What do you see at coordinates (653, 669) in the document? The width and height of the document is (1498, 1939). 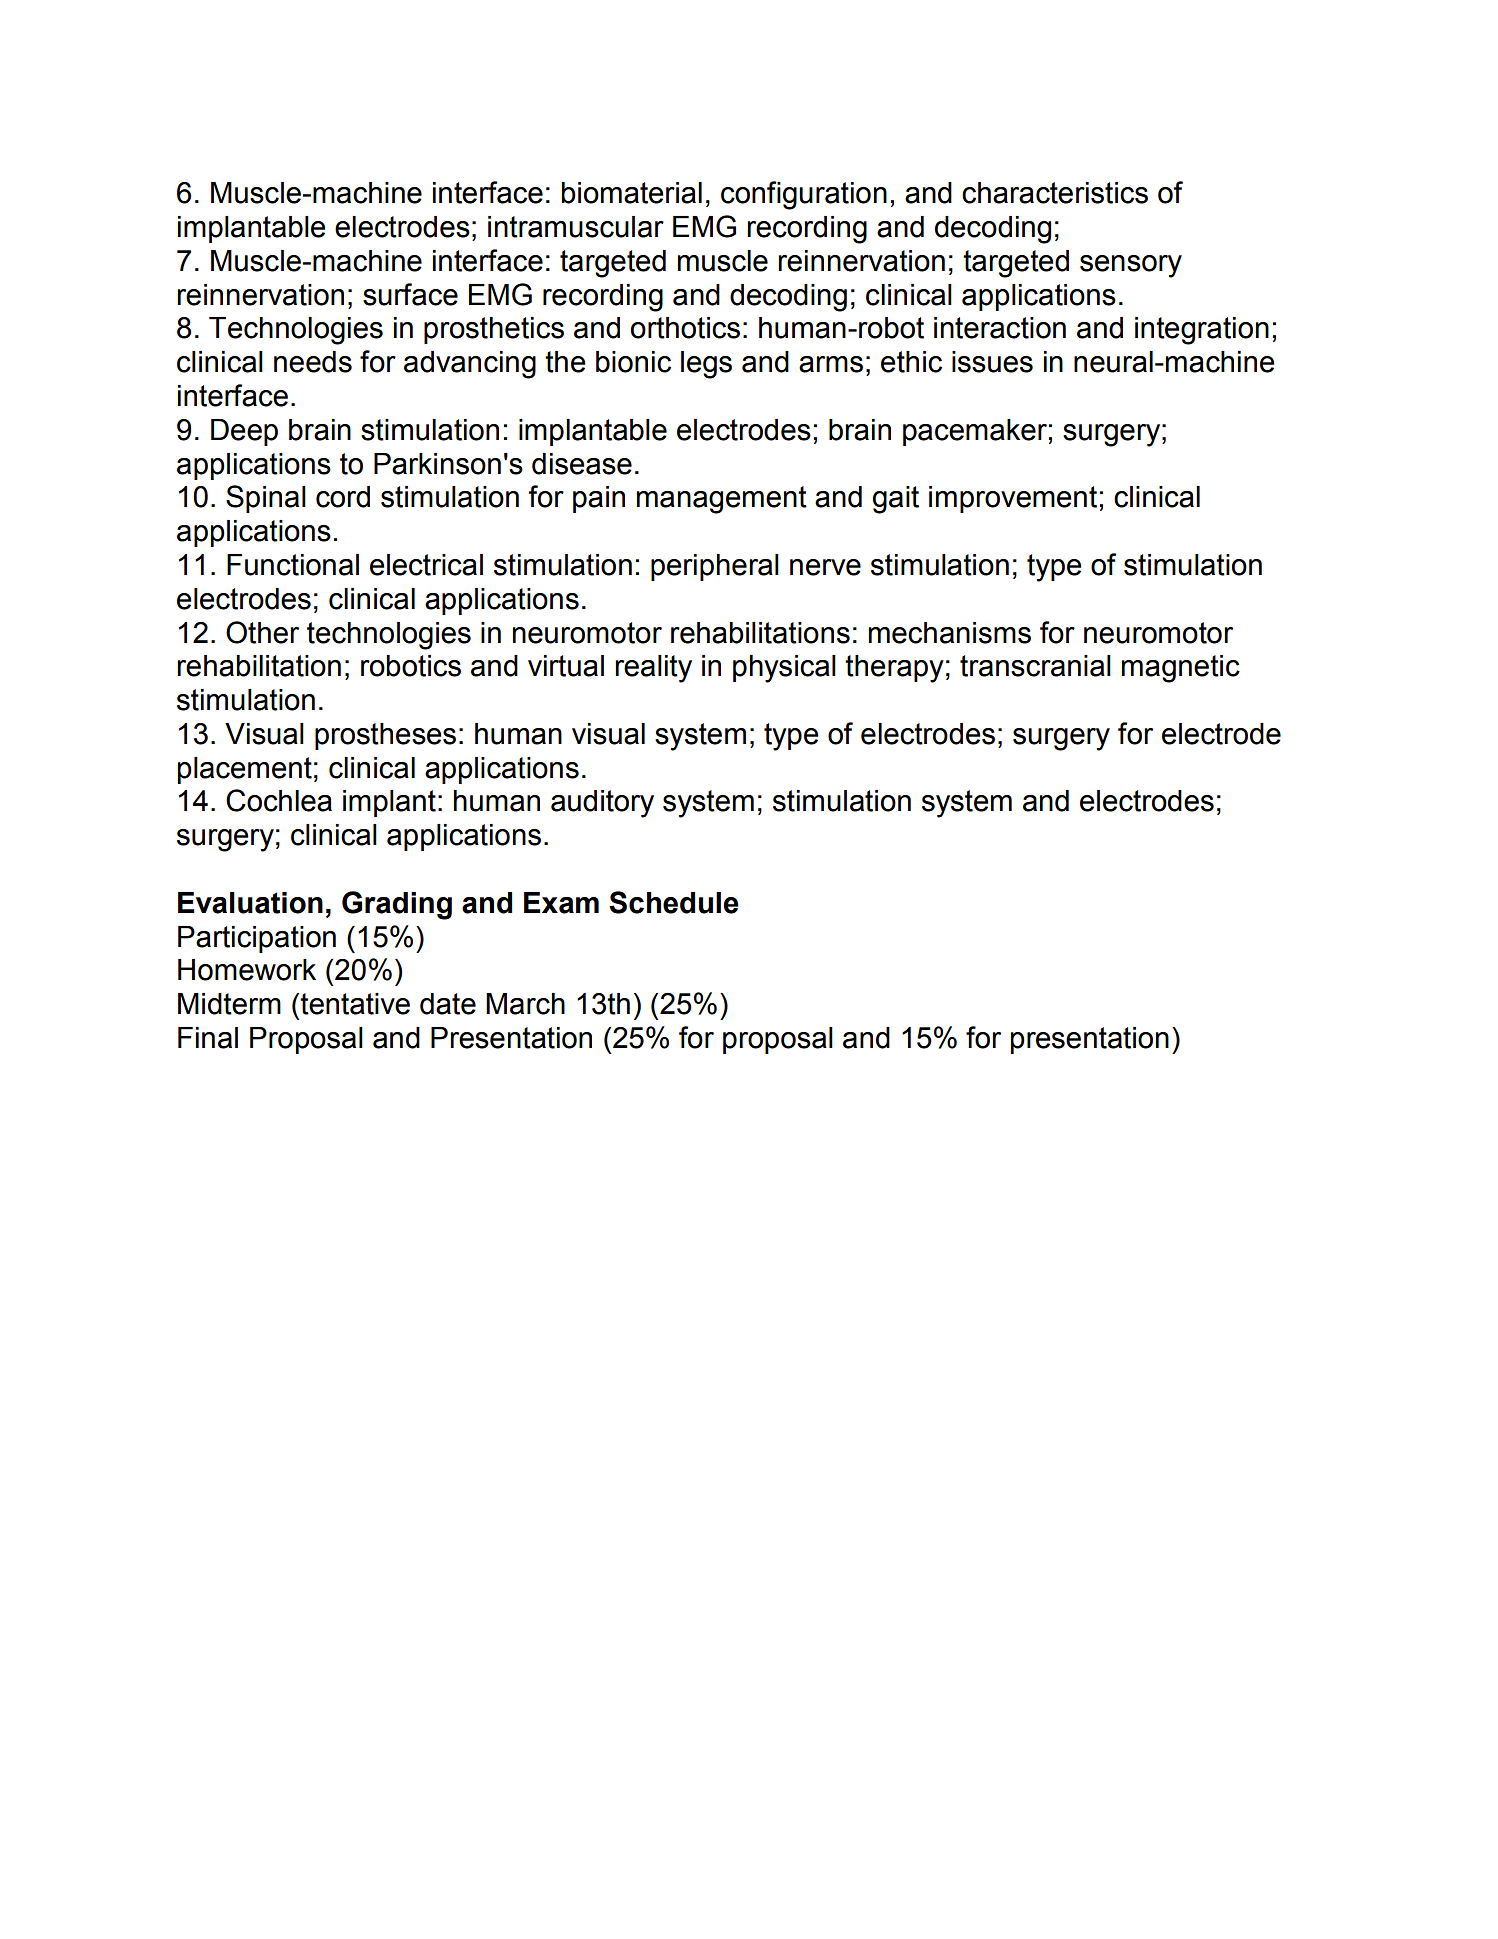 I see `reality` at bounding box center [653, 669].
